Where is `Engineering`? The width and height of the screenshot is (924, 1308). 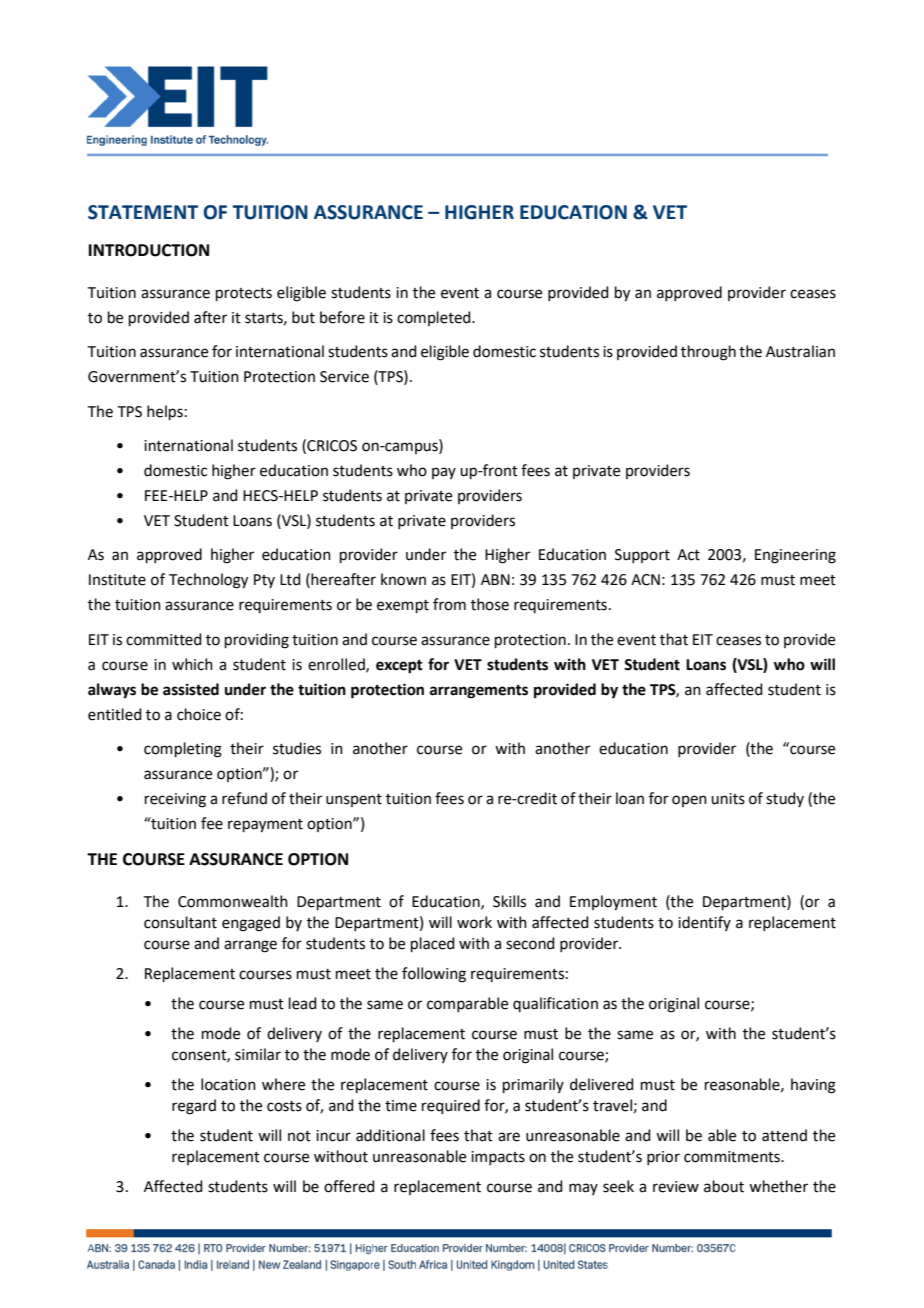
Engineering is located at coordinates (795, 556).
